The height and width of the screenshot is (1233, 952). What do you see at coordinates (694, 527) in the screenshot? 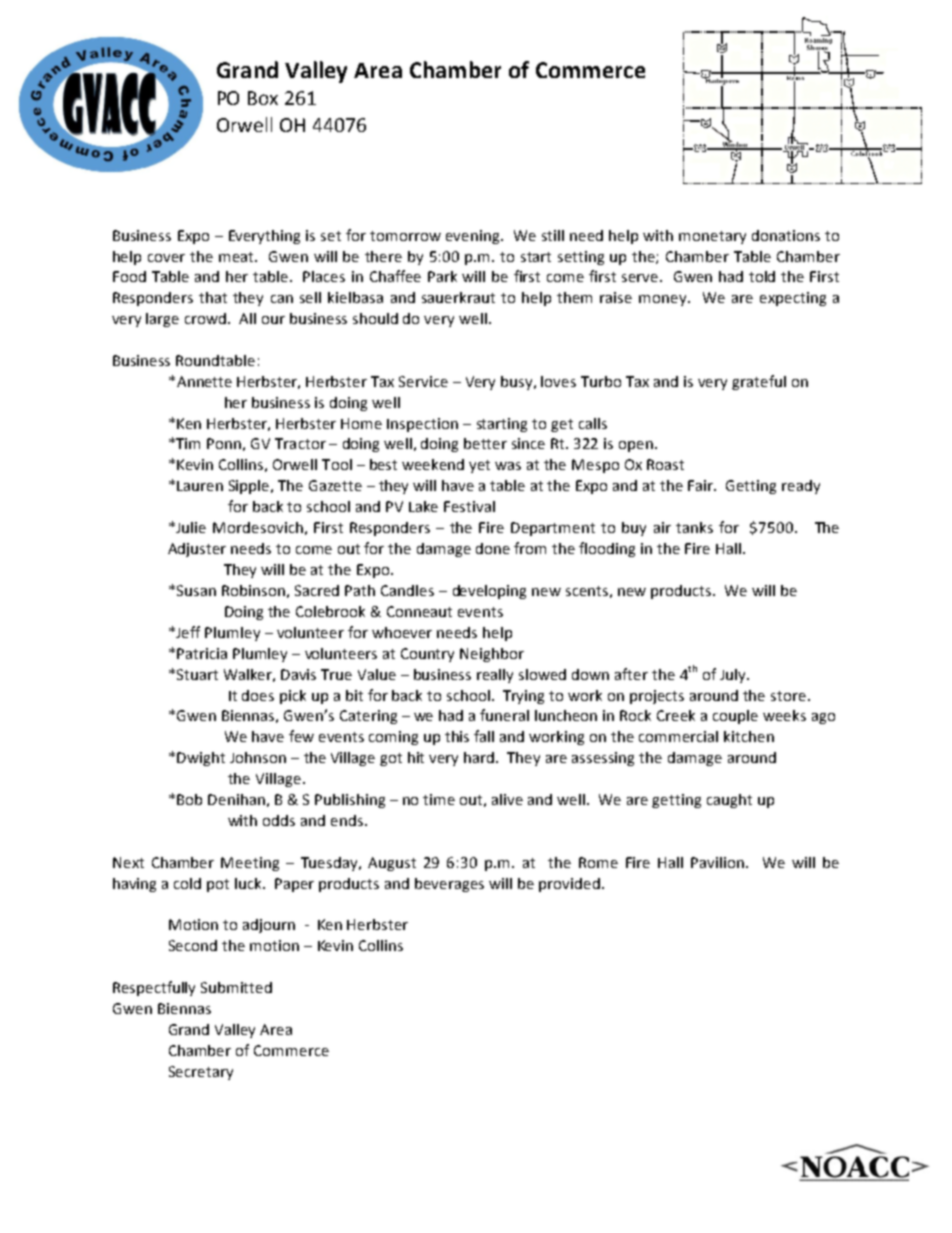
I see `tanks` at bounding box center [694, 527].
